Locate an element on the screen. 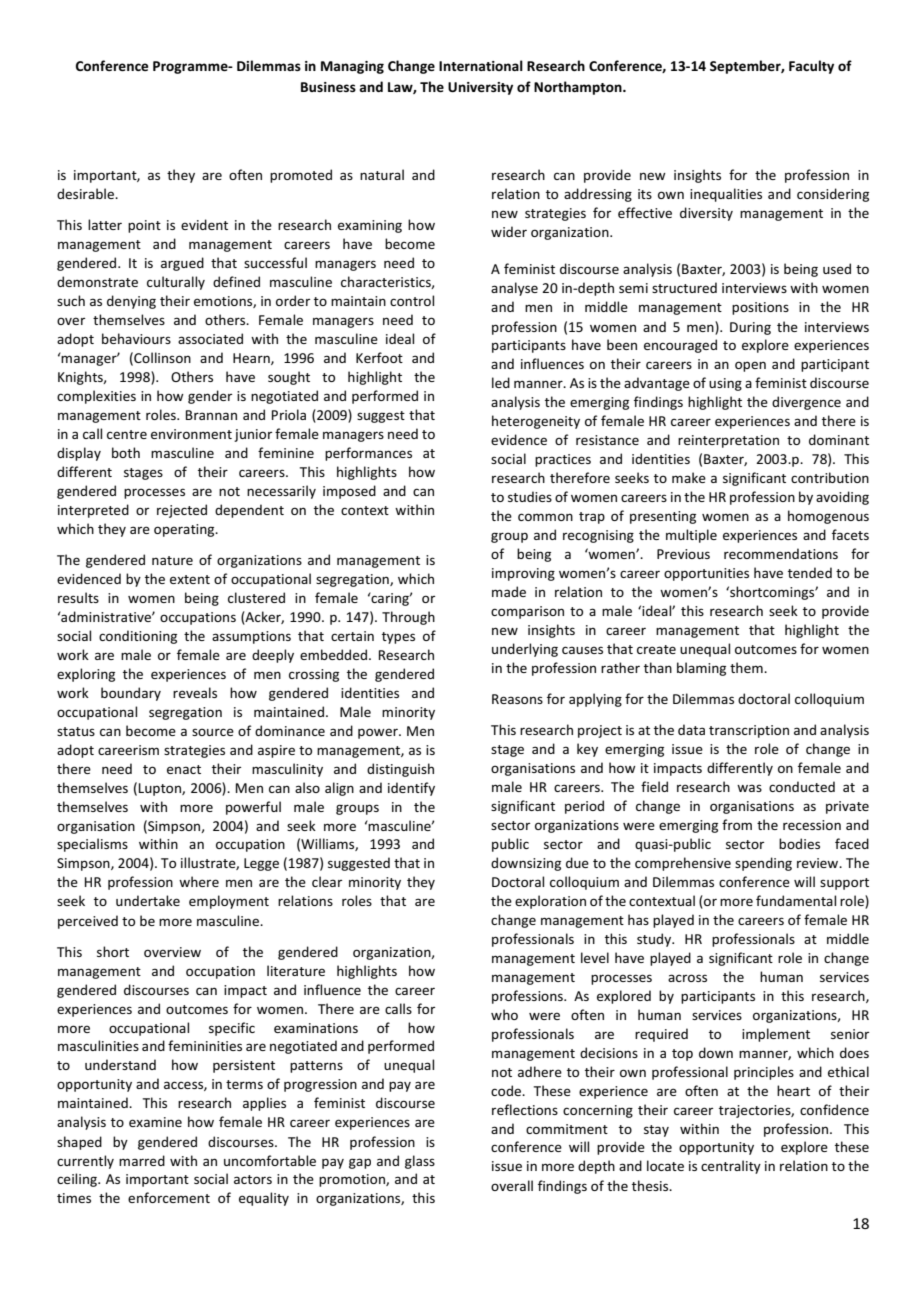  diversity is located at coordinates (706, 214).
